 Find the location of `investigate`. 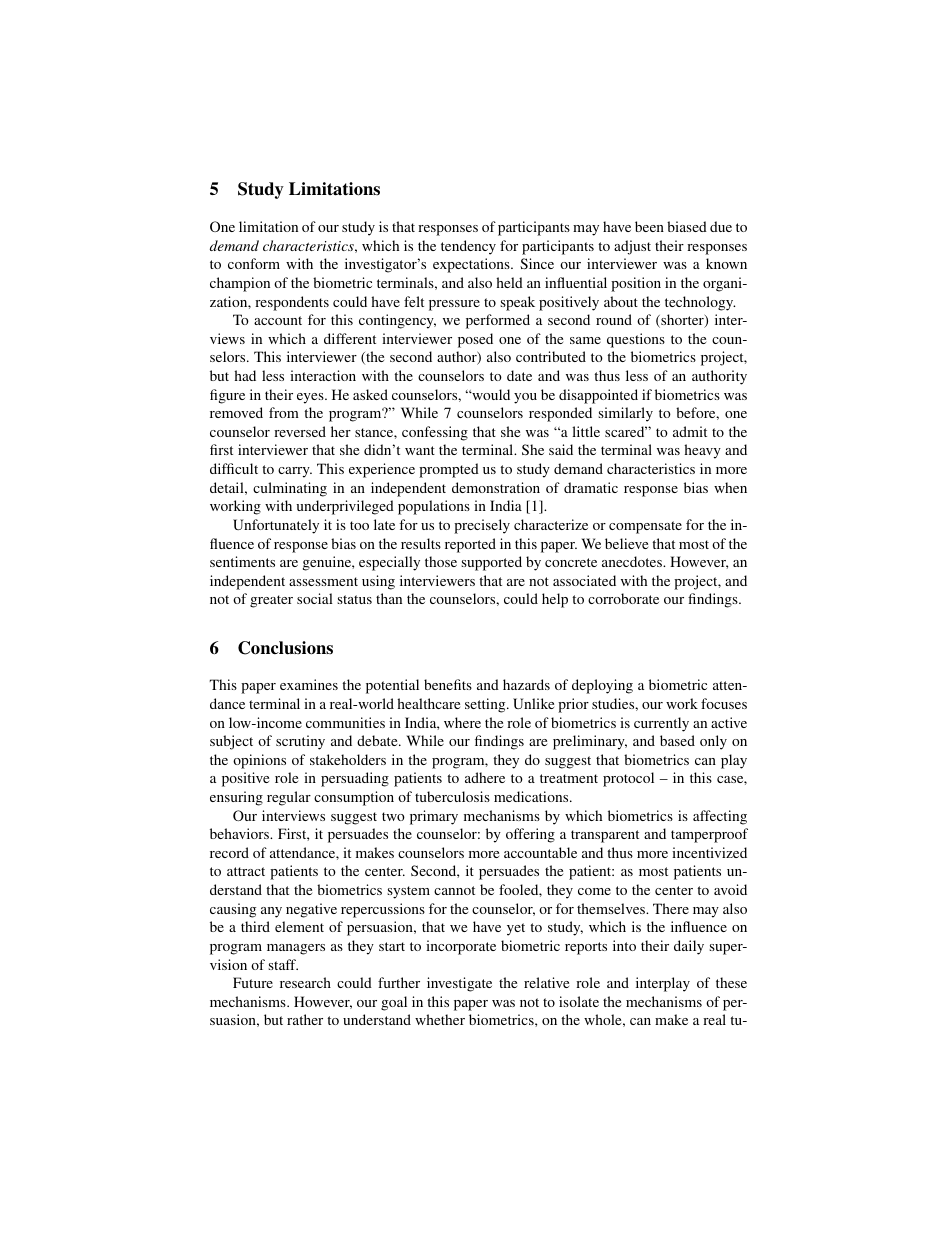

investigate is located at coordinates (459, 984).
